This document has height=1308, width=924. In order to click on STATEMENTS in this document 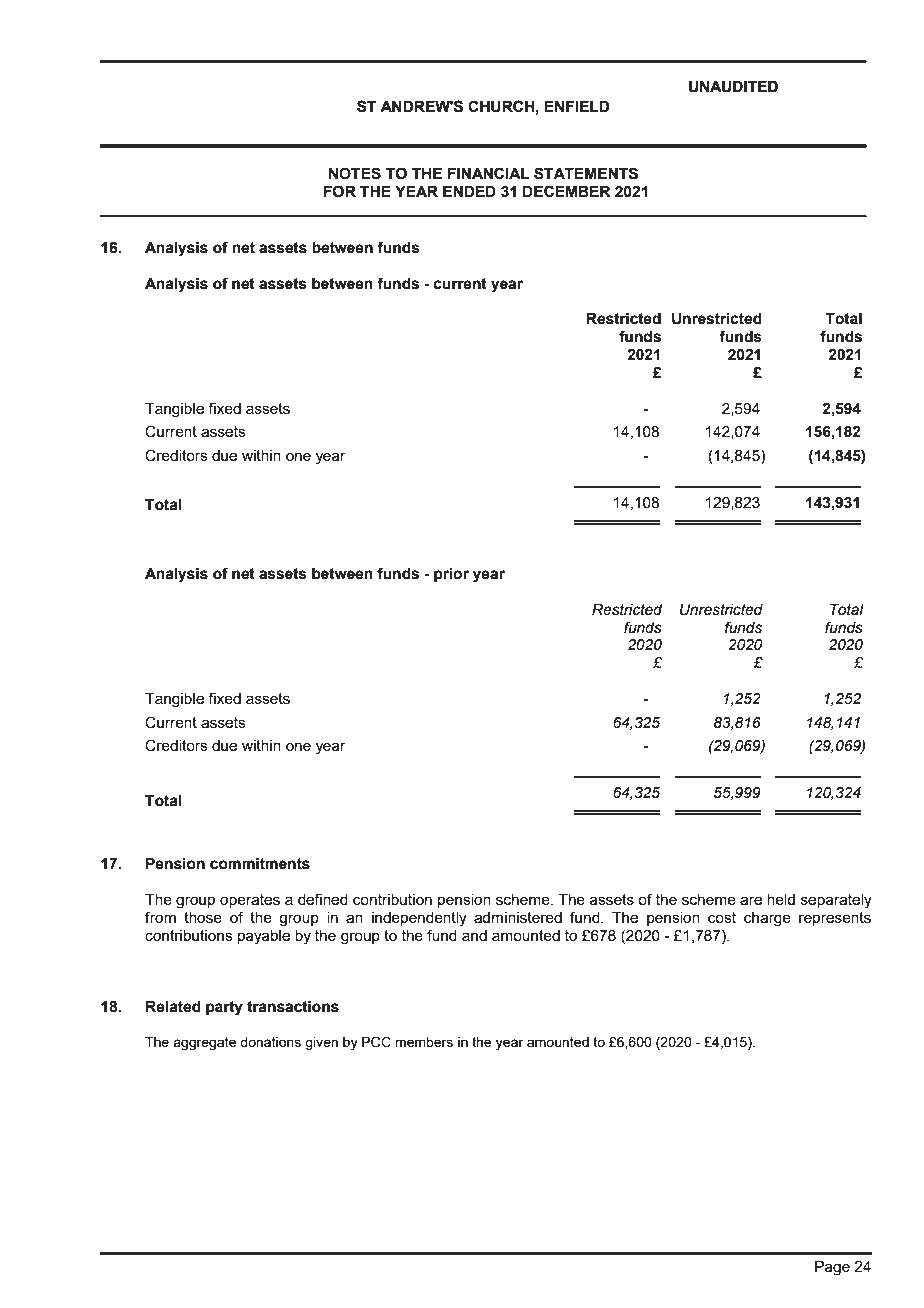, I will do `click(586, 173)`.
